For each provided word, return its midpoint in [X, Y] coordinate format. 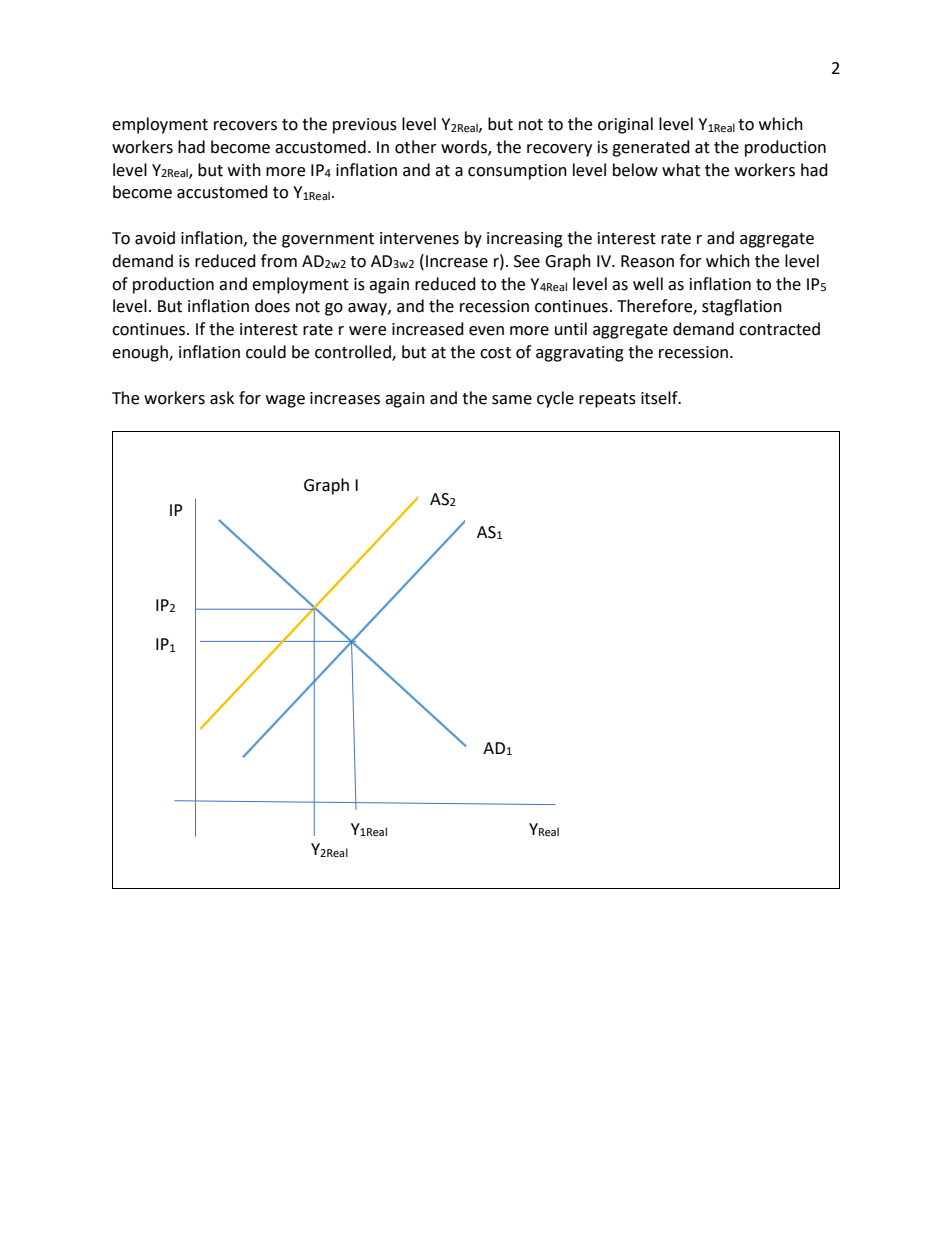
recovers [245, 126]
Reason [647, 261]
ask [222, 398]
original [625, 125]
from [279, 261]
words [465, 147]
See [527, 261]
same [512, 400]
